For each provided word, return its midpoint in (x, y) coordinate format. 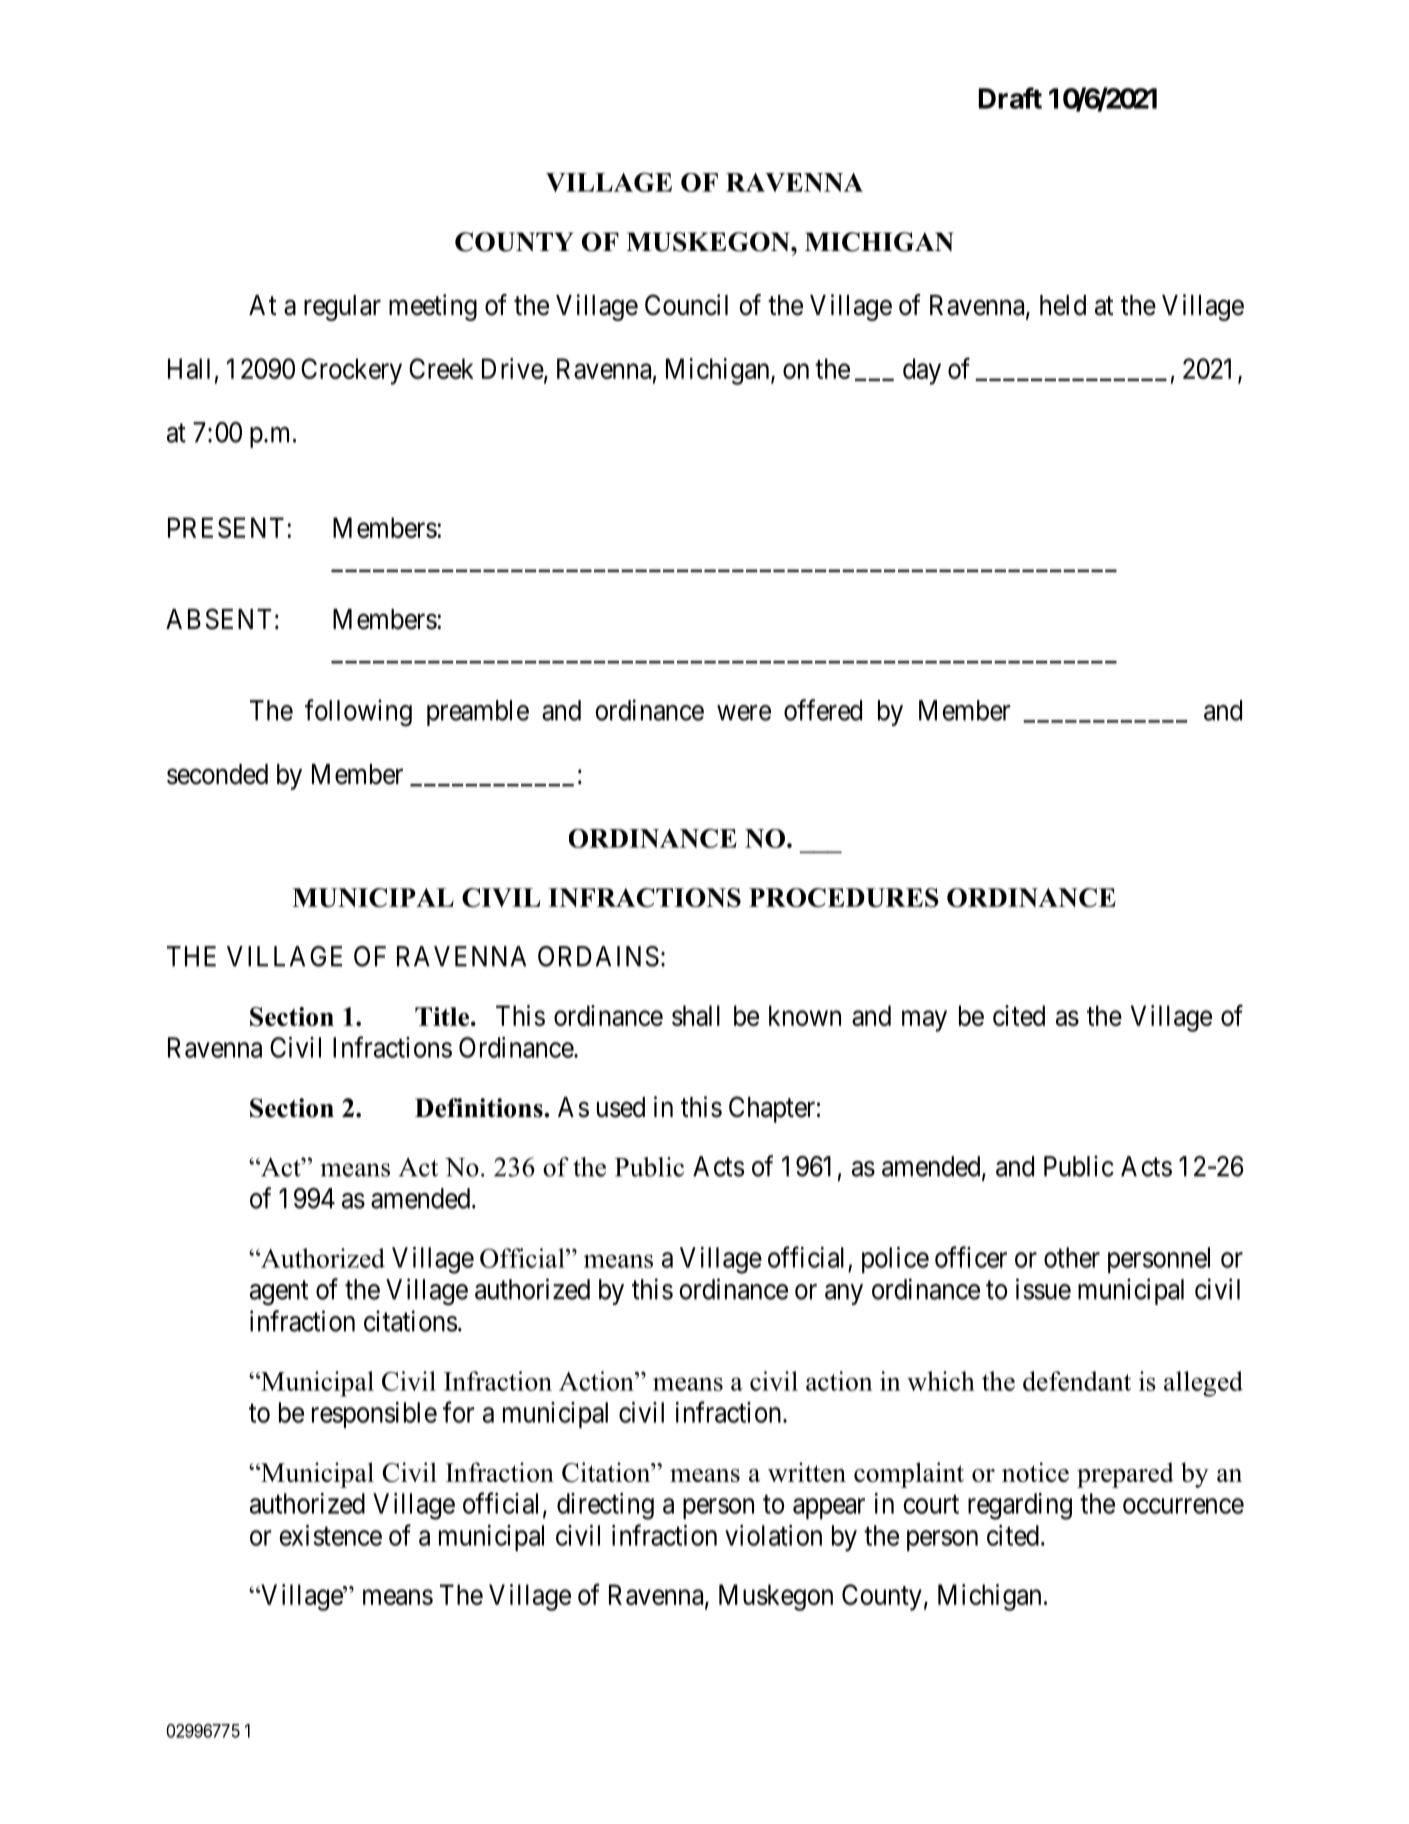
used (621, 1107)
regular (342, 308)
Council (686, 305)
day (922, 371)
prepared (1125, 1475)
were (744, 713)
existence (330, 1535)
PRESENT (228, 527)
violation (773, 1535)
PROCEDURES (844, 897)
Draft (1010, 98)
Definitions (480, 1108)
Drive (513, 369)
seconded (217, 774)
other (1072, 1257)
